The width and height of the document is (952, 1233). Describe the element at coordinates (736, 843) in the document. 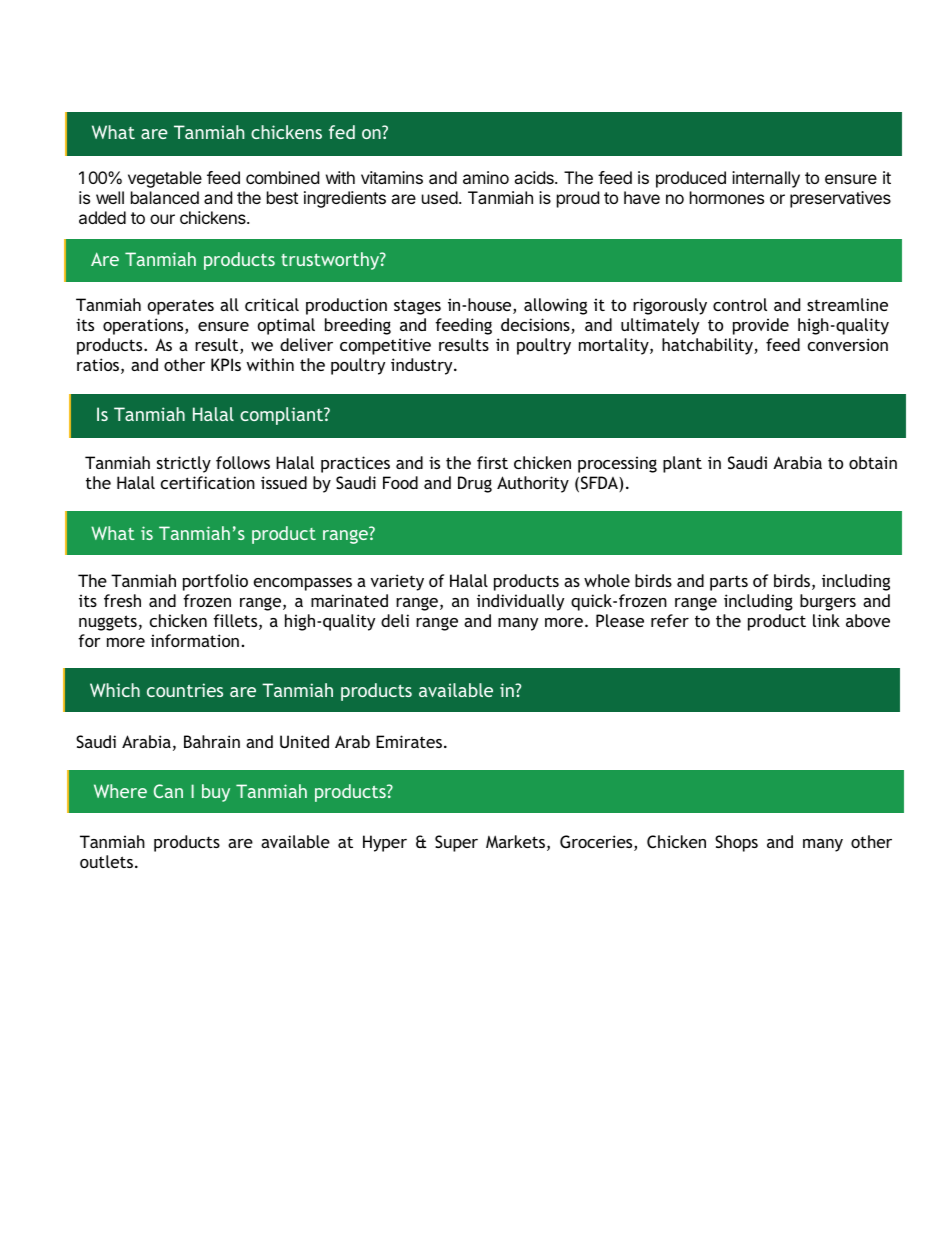

I see `Shops` at that location.
